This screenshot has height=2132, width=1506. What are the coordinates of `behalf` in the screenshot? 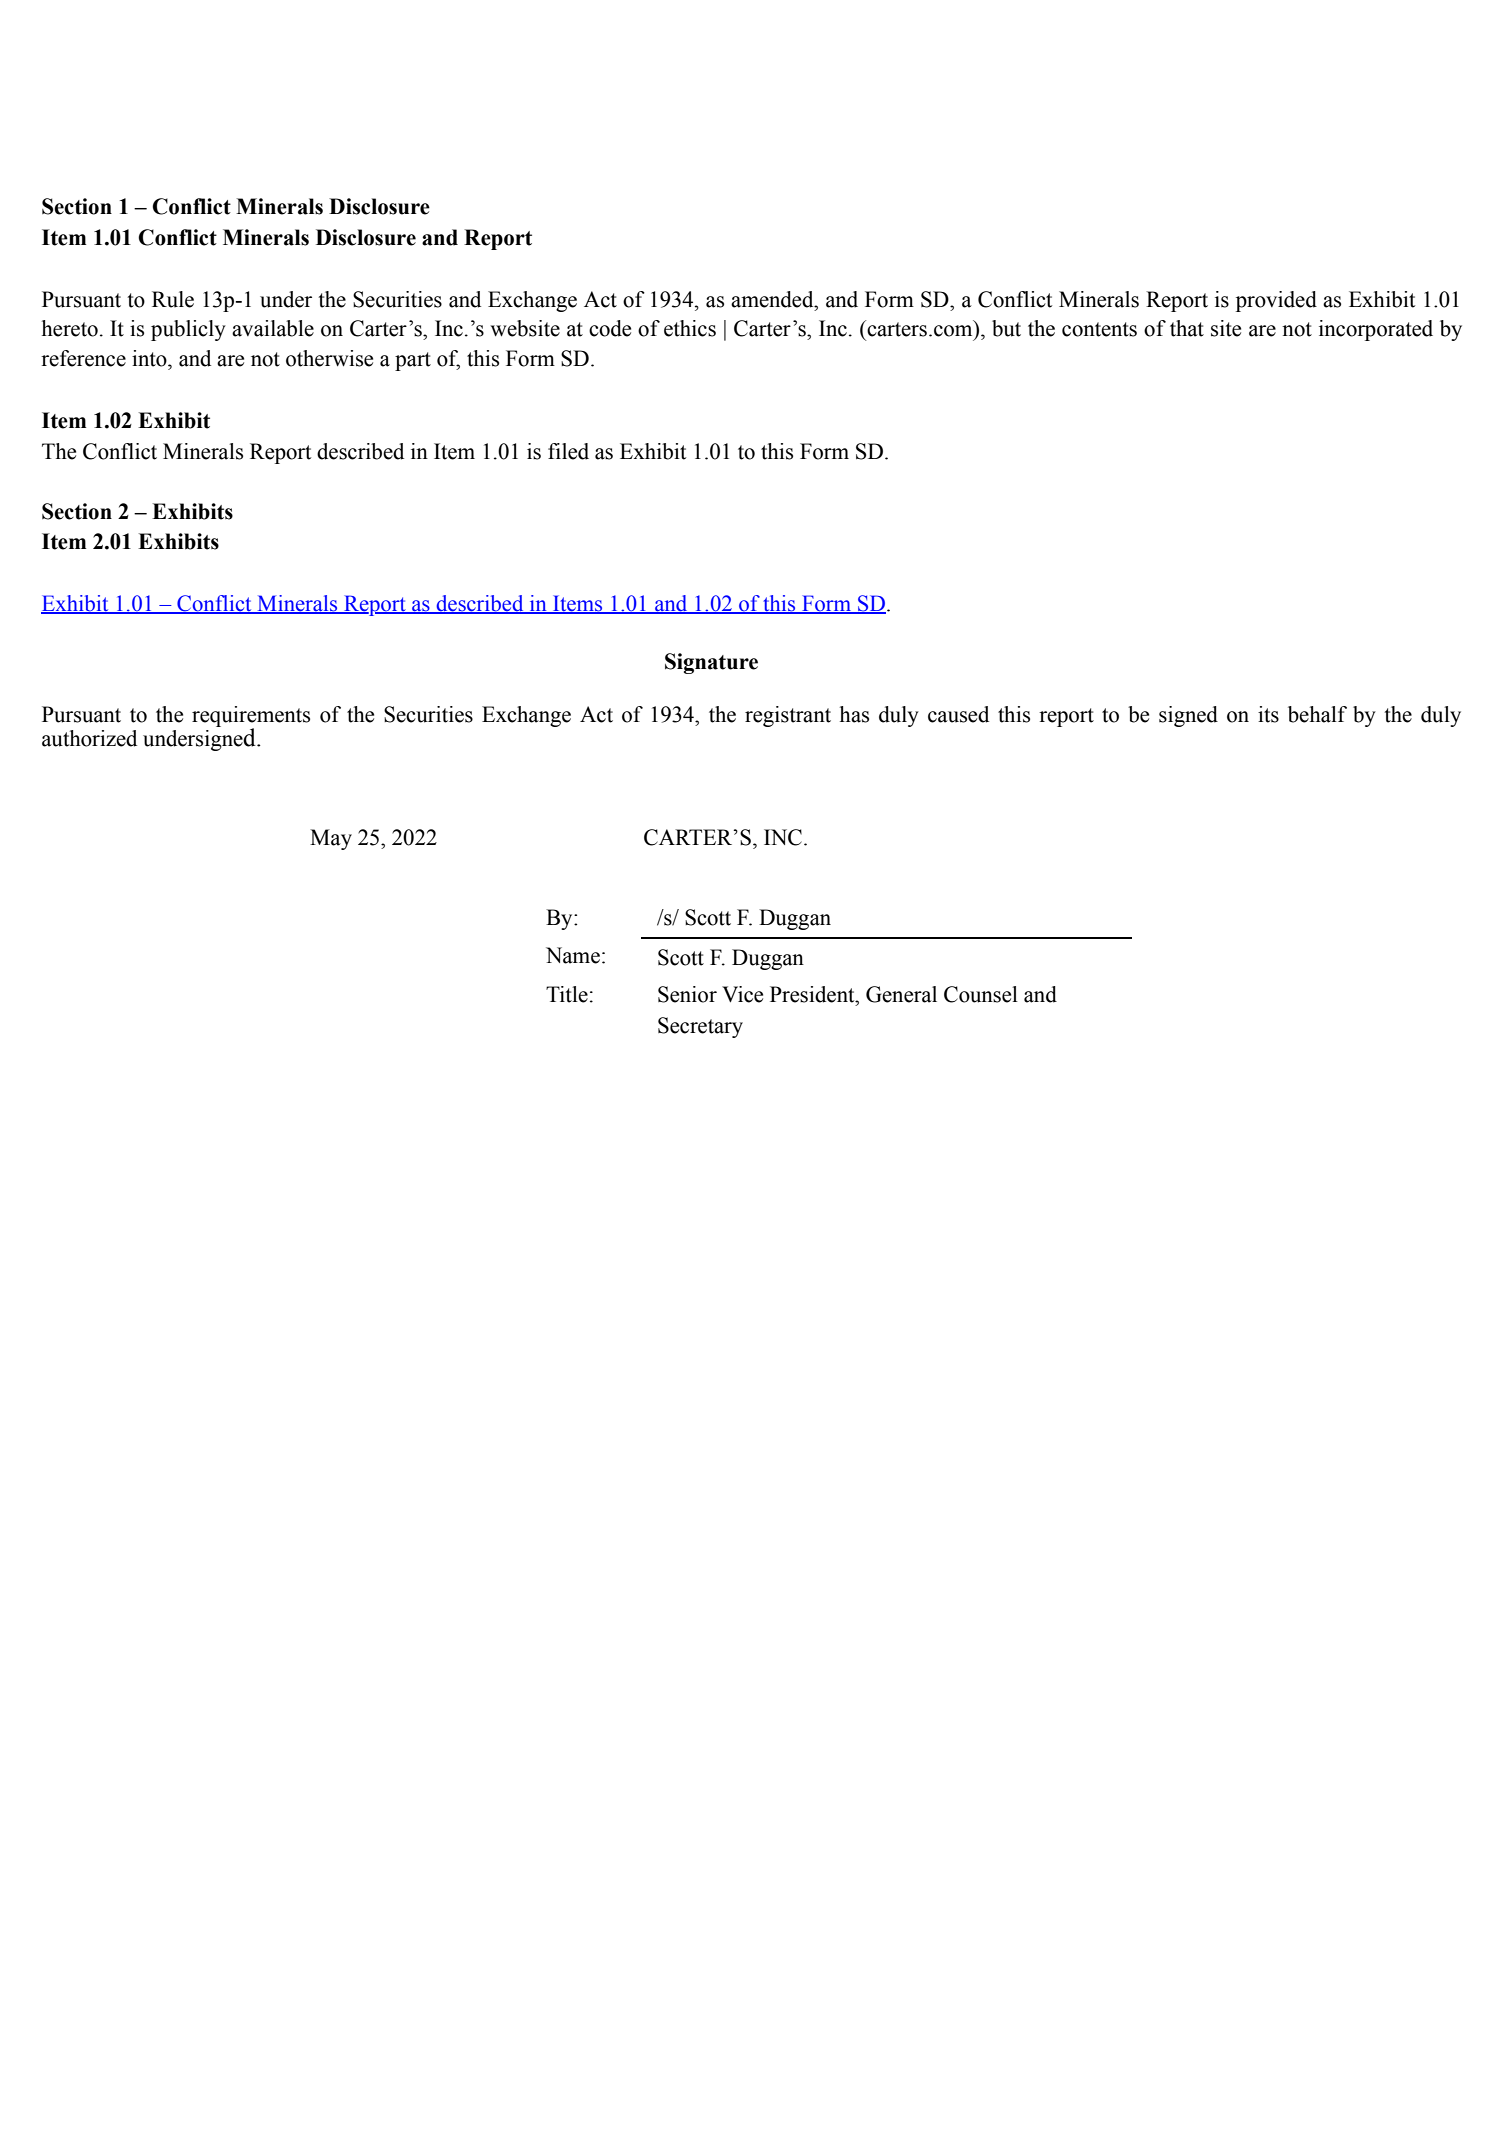 It's located at (1317, 714).
